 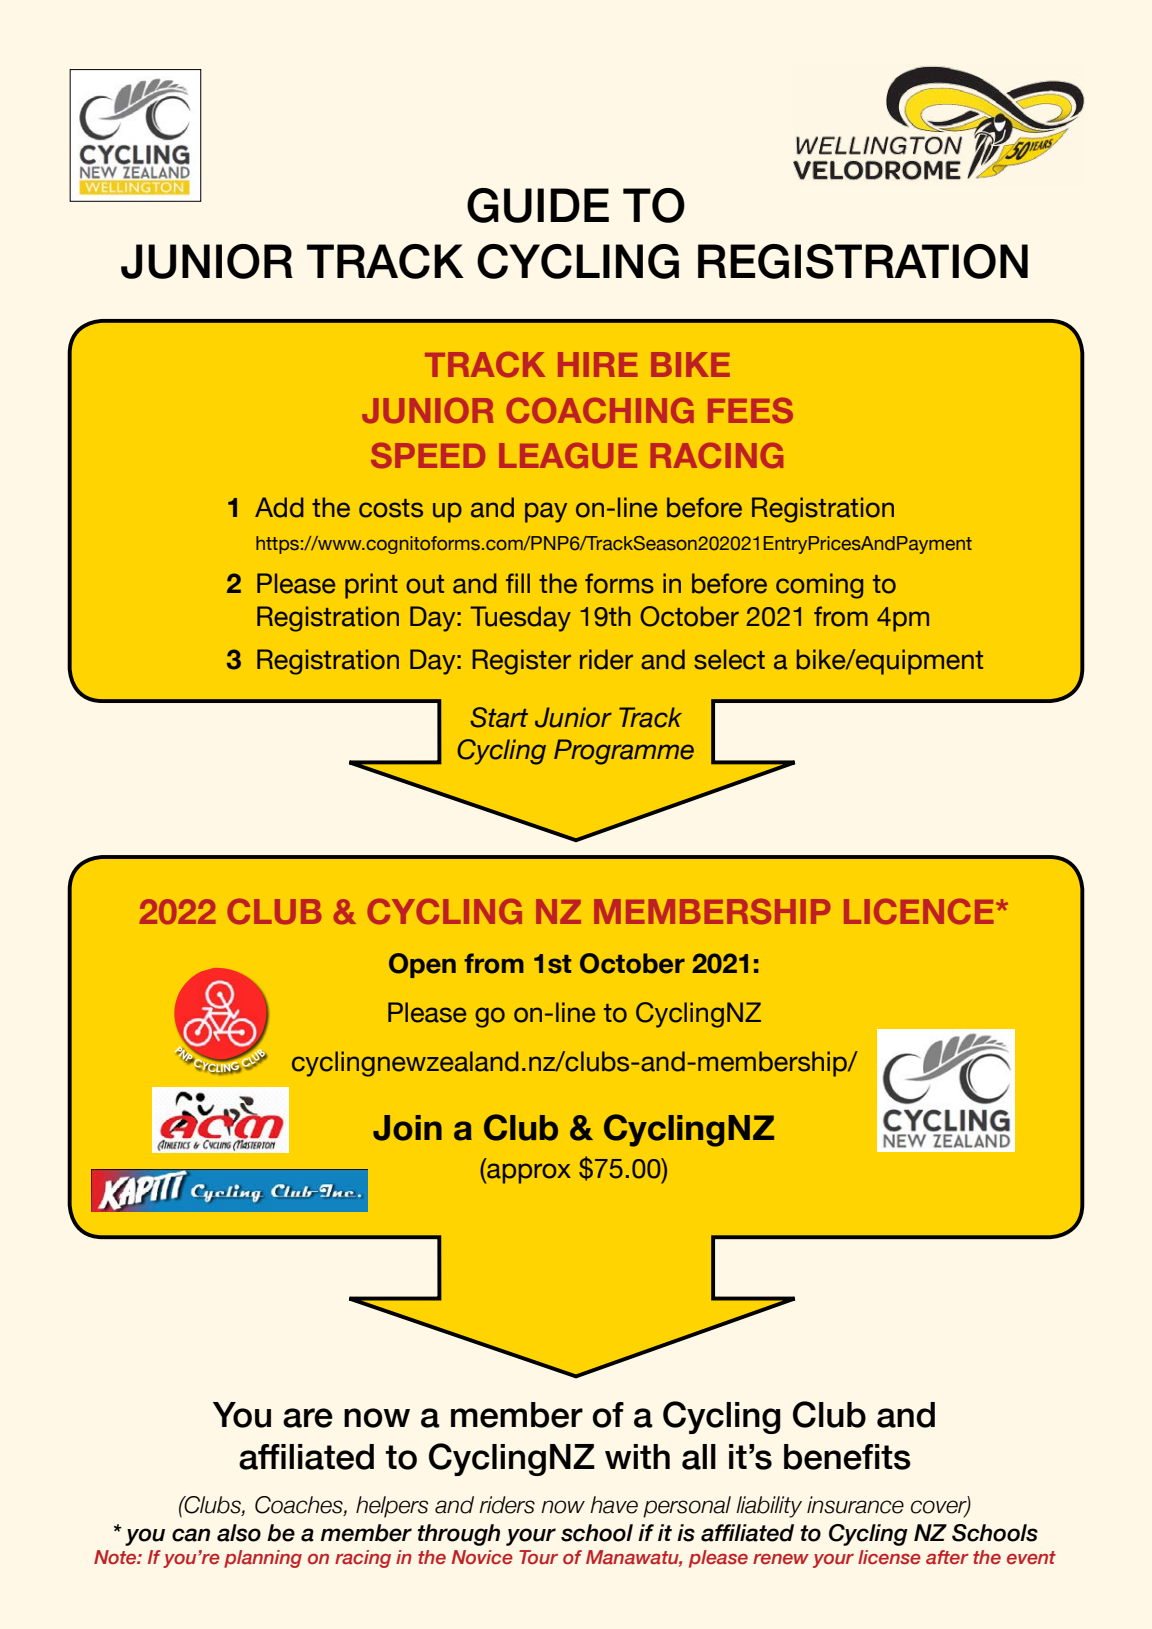 I want to click on Join, so click(x=407, y=1128).
